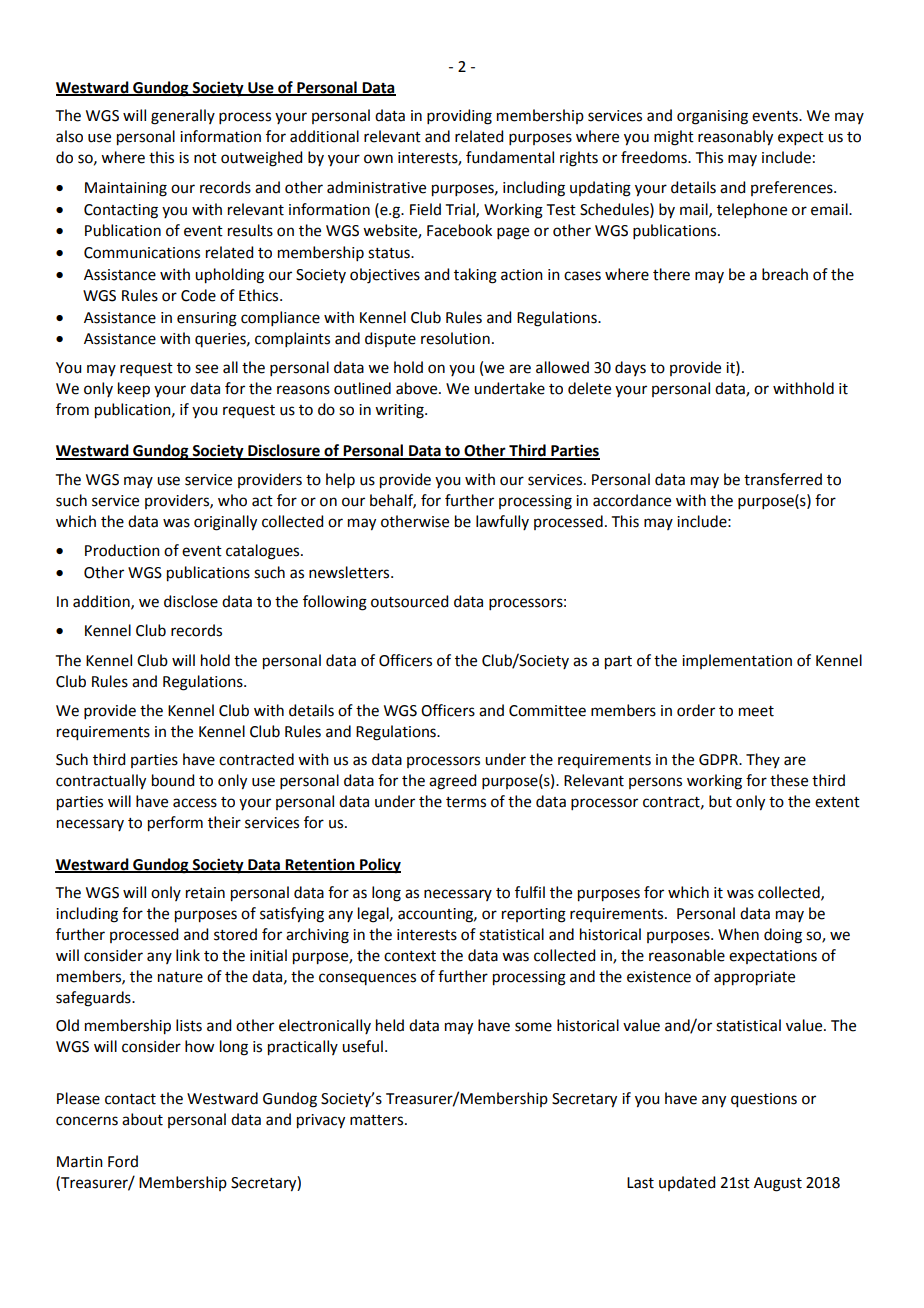 The image size is (924, 1308). Describe the element at coordinates (191, 601) in the image. I see `disclose` at that location.
